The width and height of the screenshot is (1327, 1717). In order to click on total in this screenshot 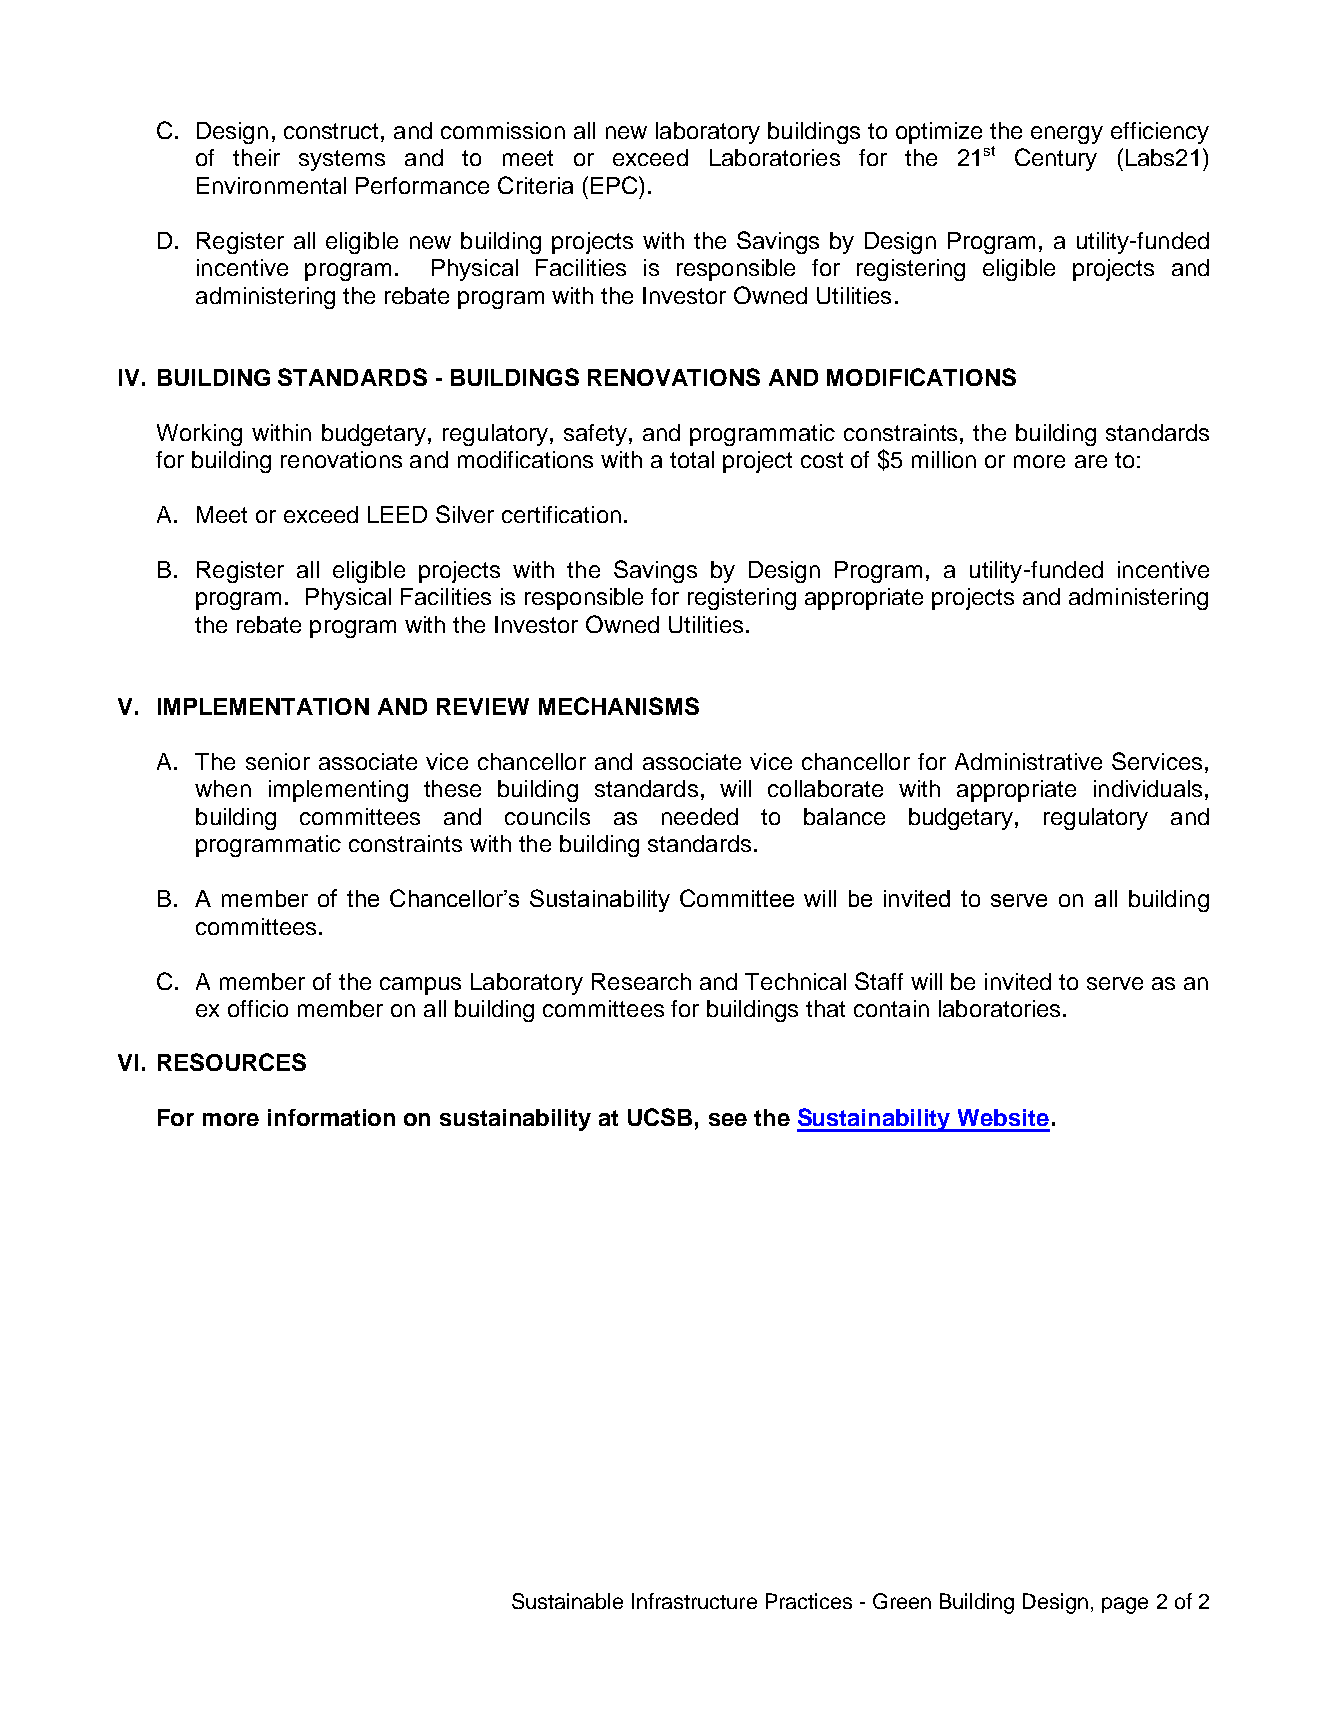, I will do `click(692, 459)`.
